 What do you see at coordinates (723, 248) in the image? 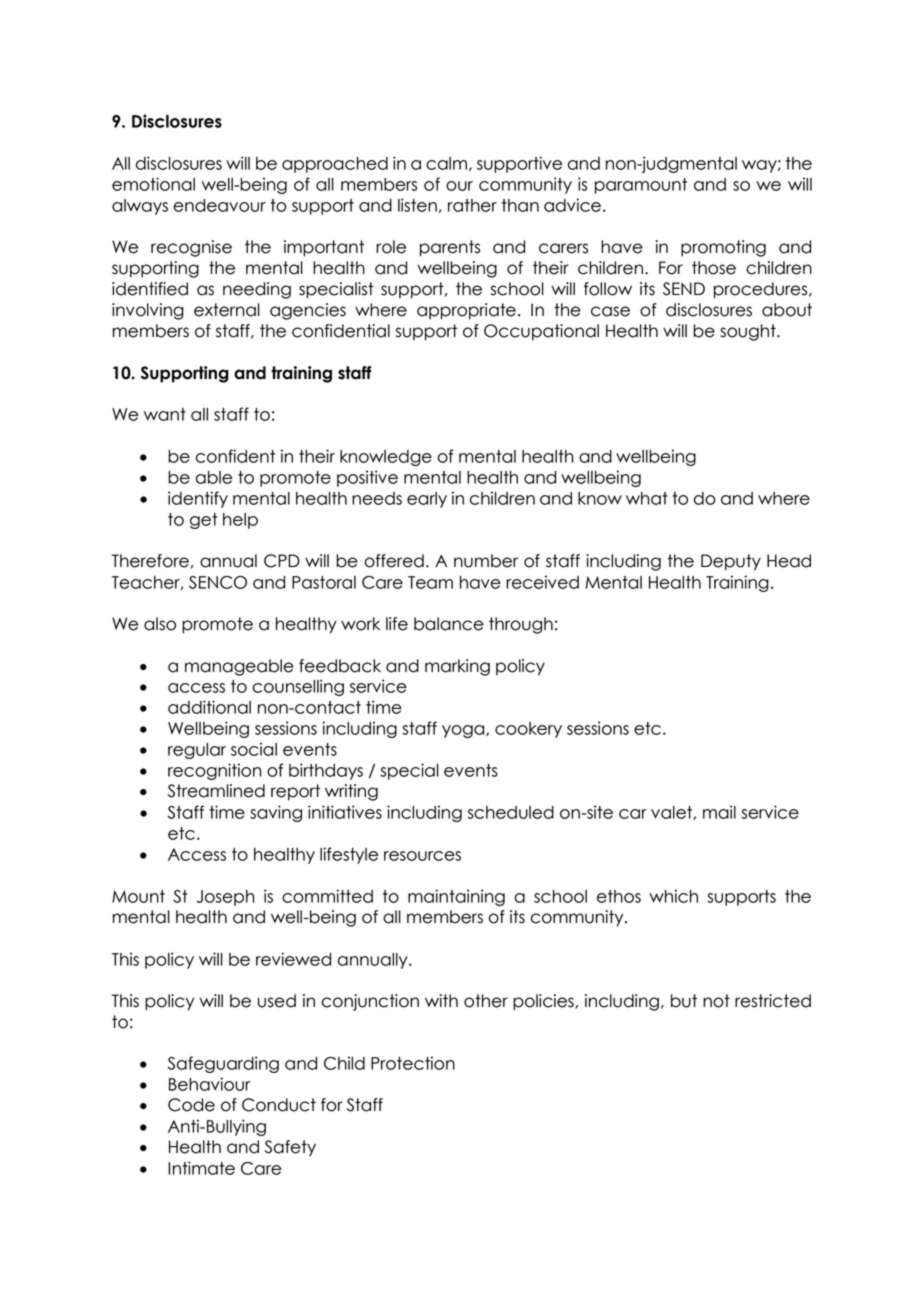
I see `promoting` at bounding box center [723, 248].
